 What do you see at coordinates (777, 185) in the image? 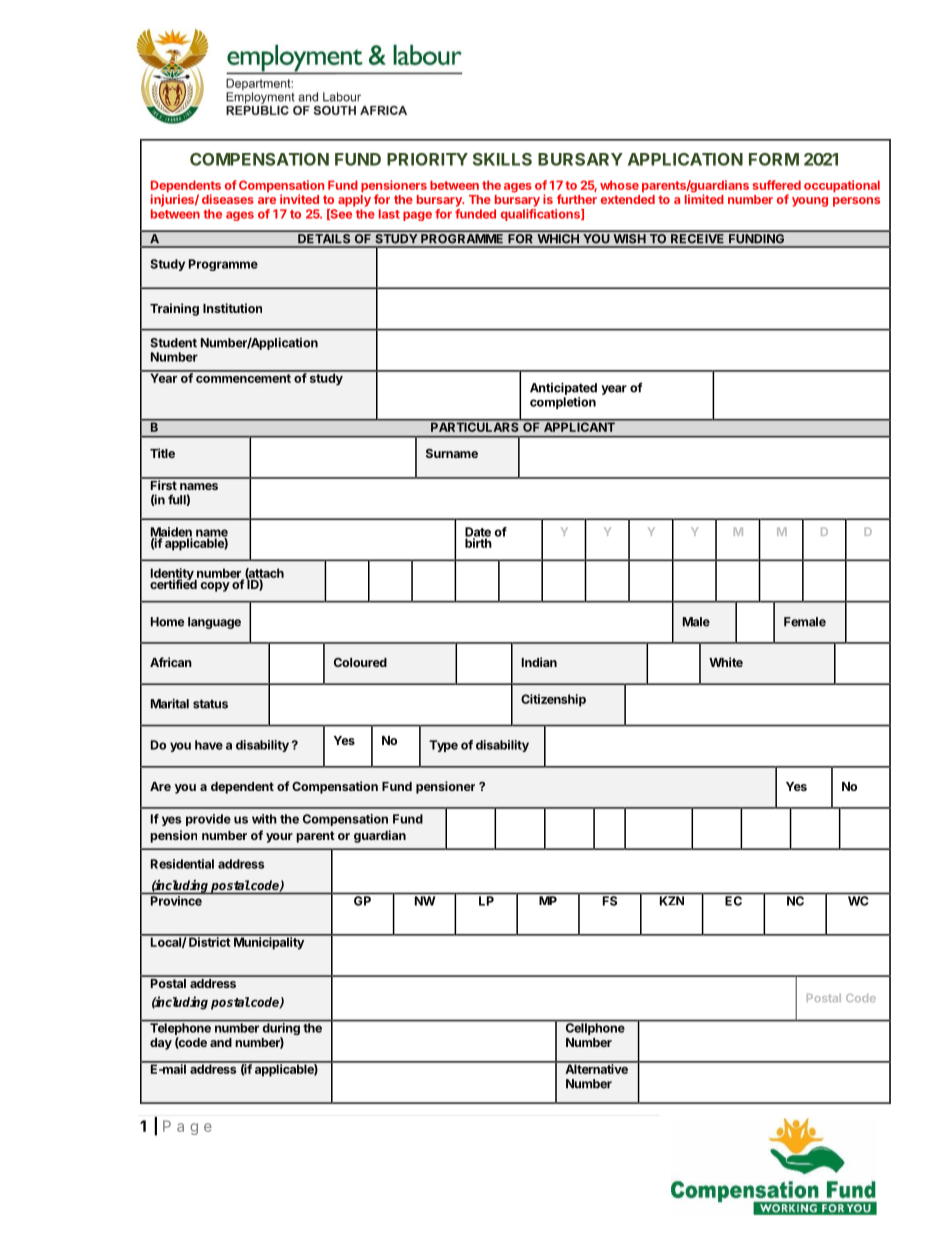
I see `suffered` at bounding box center [777, 185].
